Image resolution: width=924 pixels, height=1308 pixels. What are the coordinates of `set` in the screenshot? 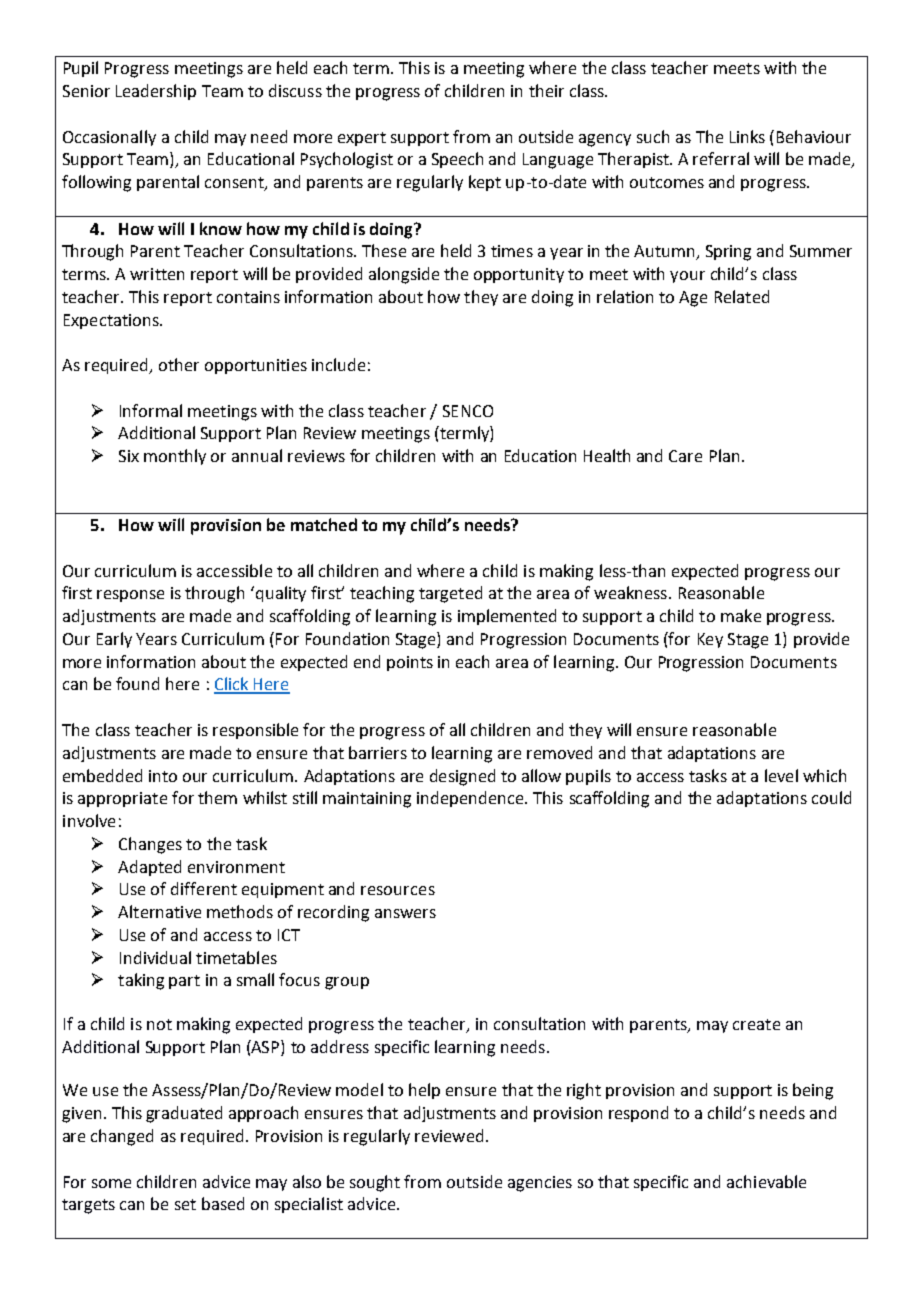 It's located at (185, 1204).
